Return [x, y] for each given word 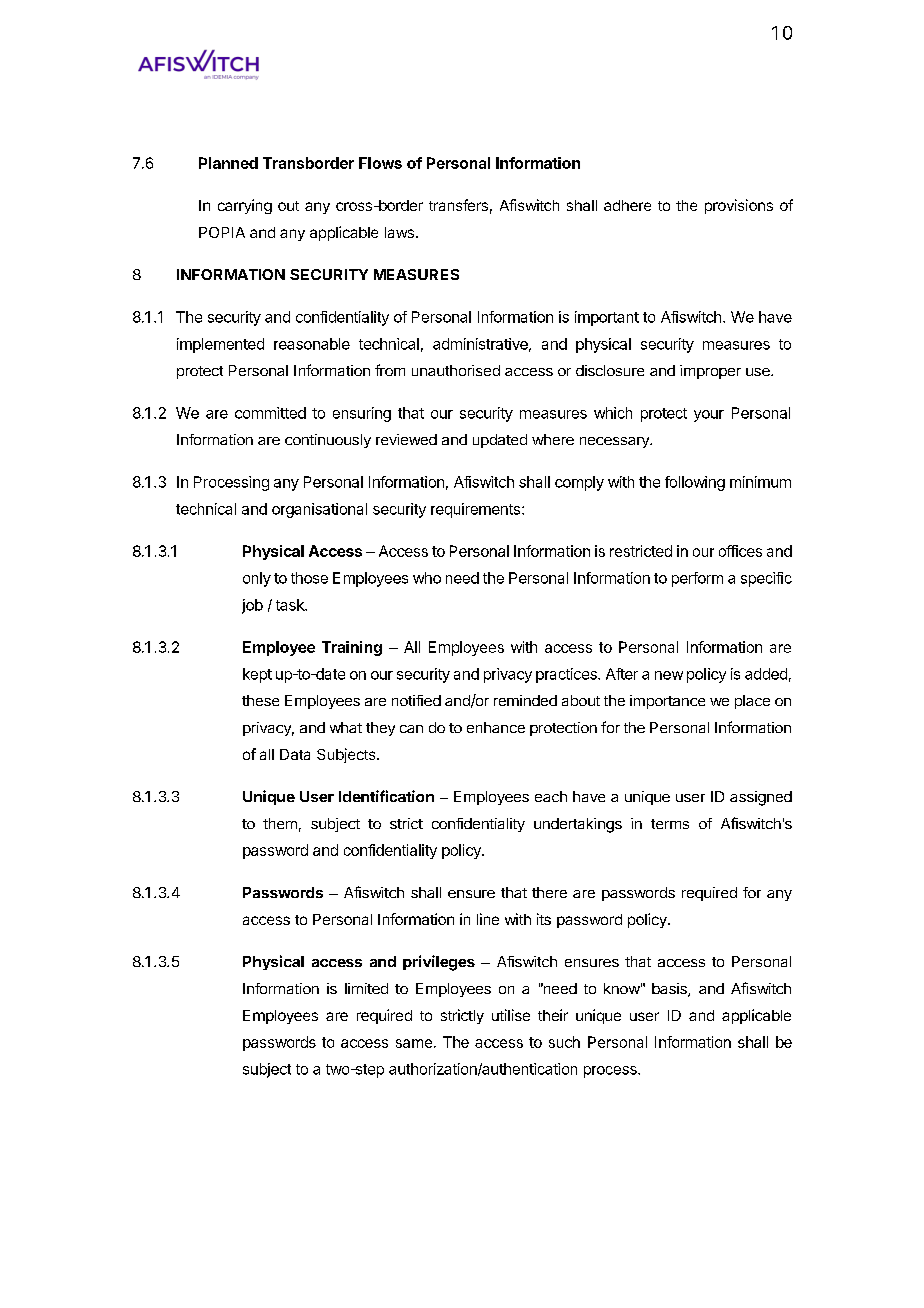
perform [697, 579]
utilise [511, 1015]
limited [366, 988]
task [291, 605]
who [427, 578]
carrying [245, 206]
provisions [739, 206]
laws [399, 232]
